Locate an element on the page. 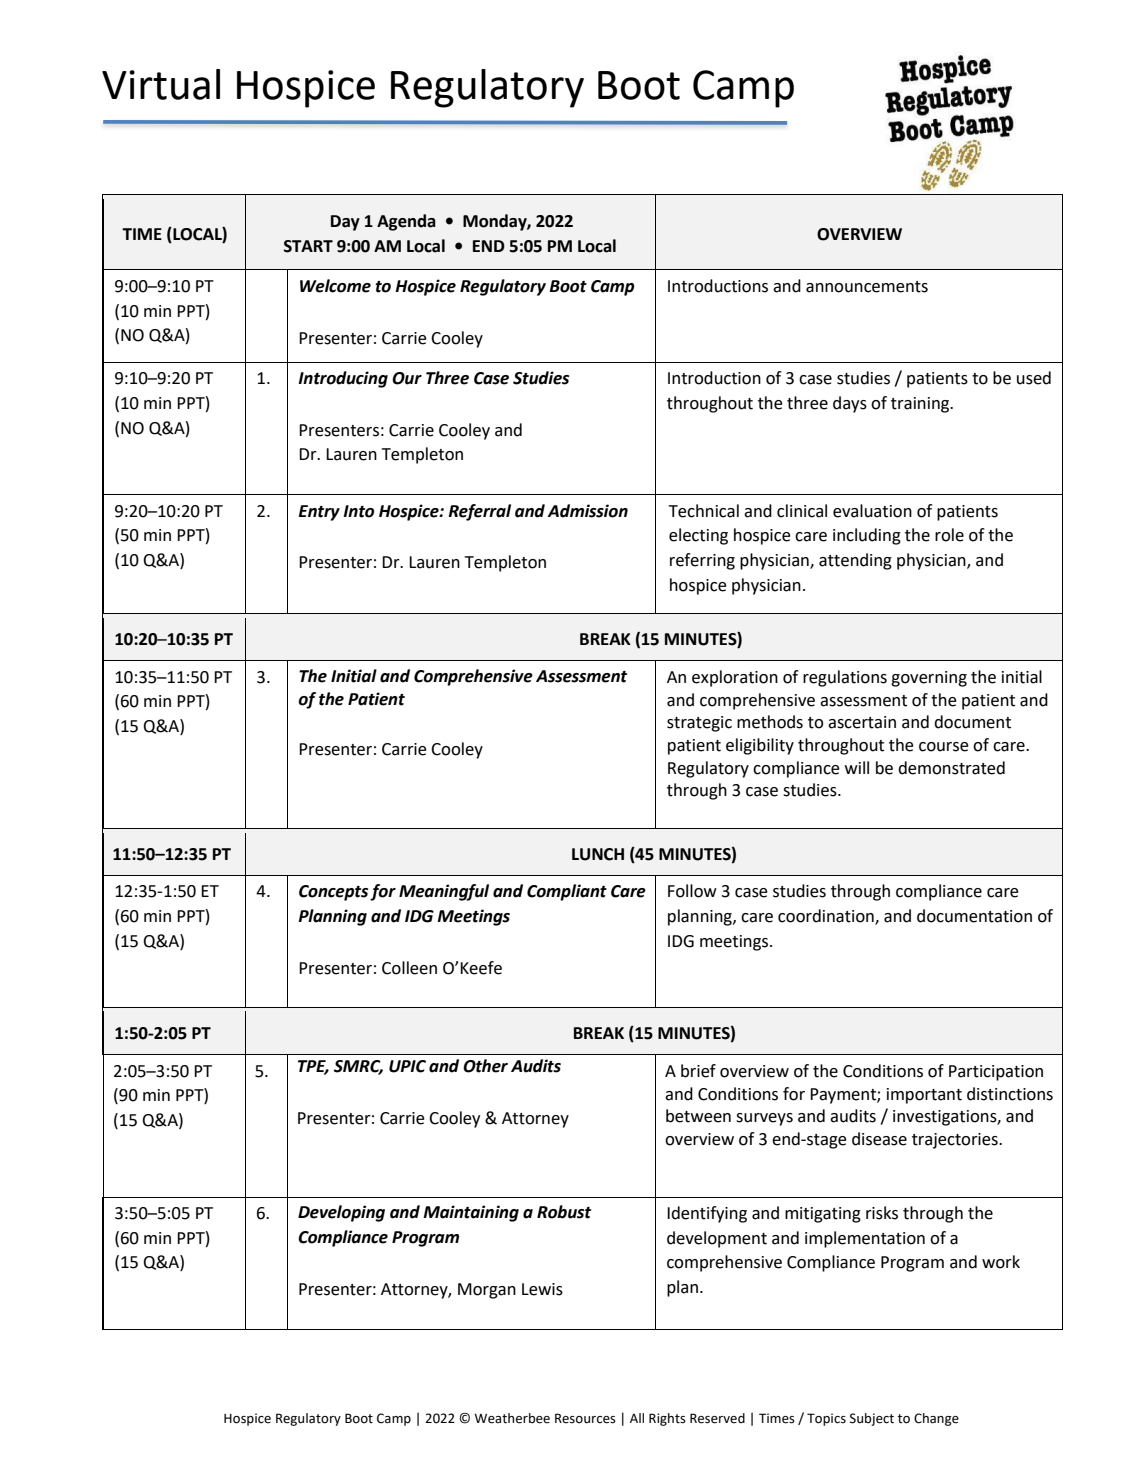 The width and height of the page is (1141, 1476). strategic is located at coordinates (699, 724).
